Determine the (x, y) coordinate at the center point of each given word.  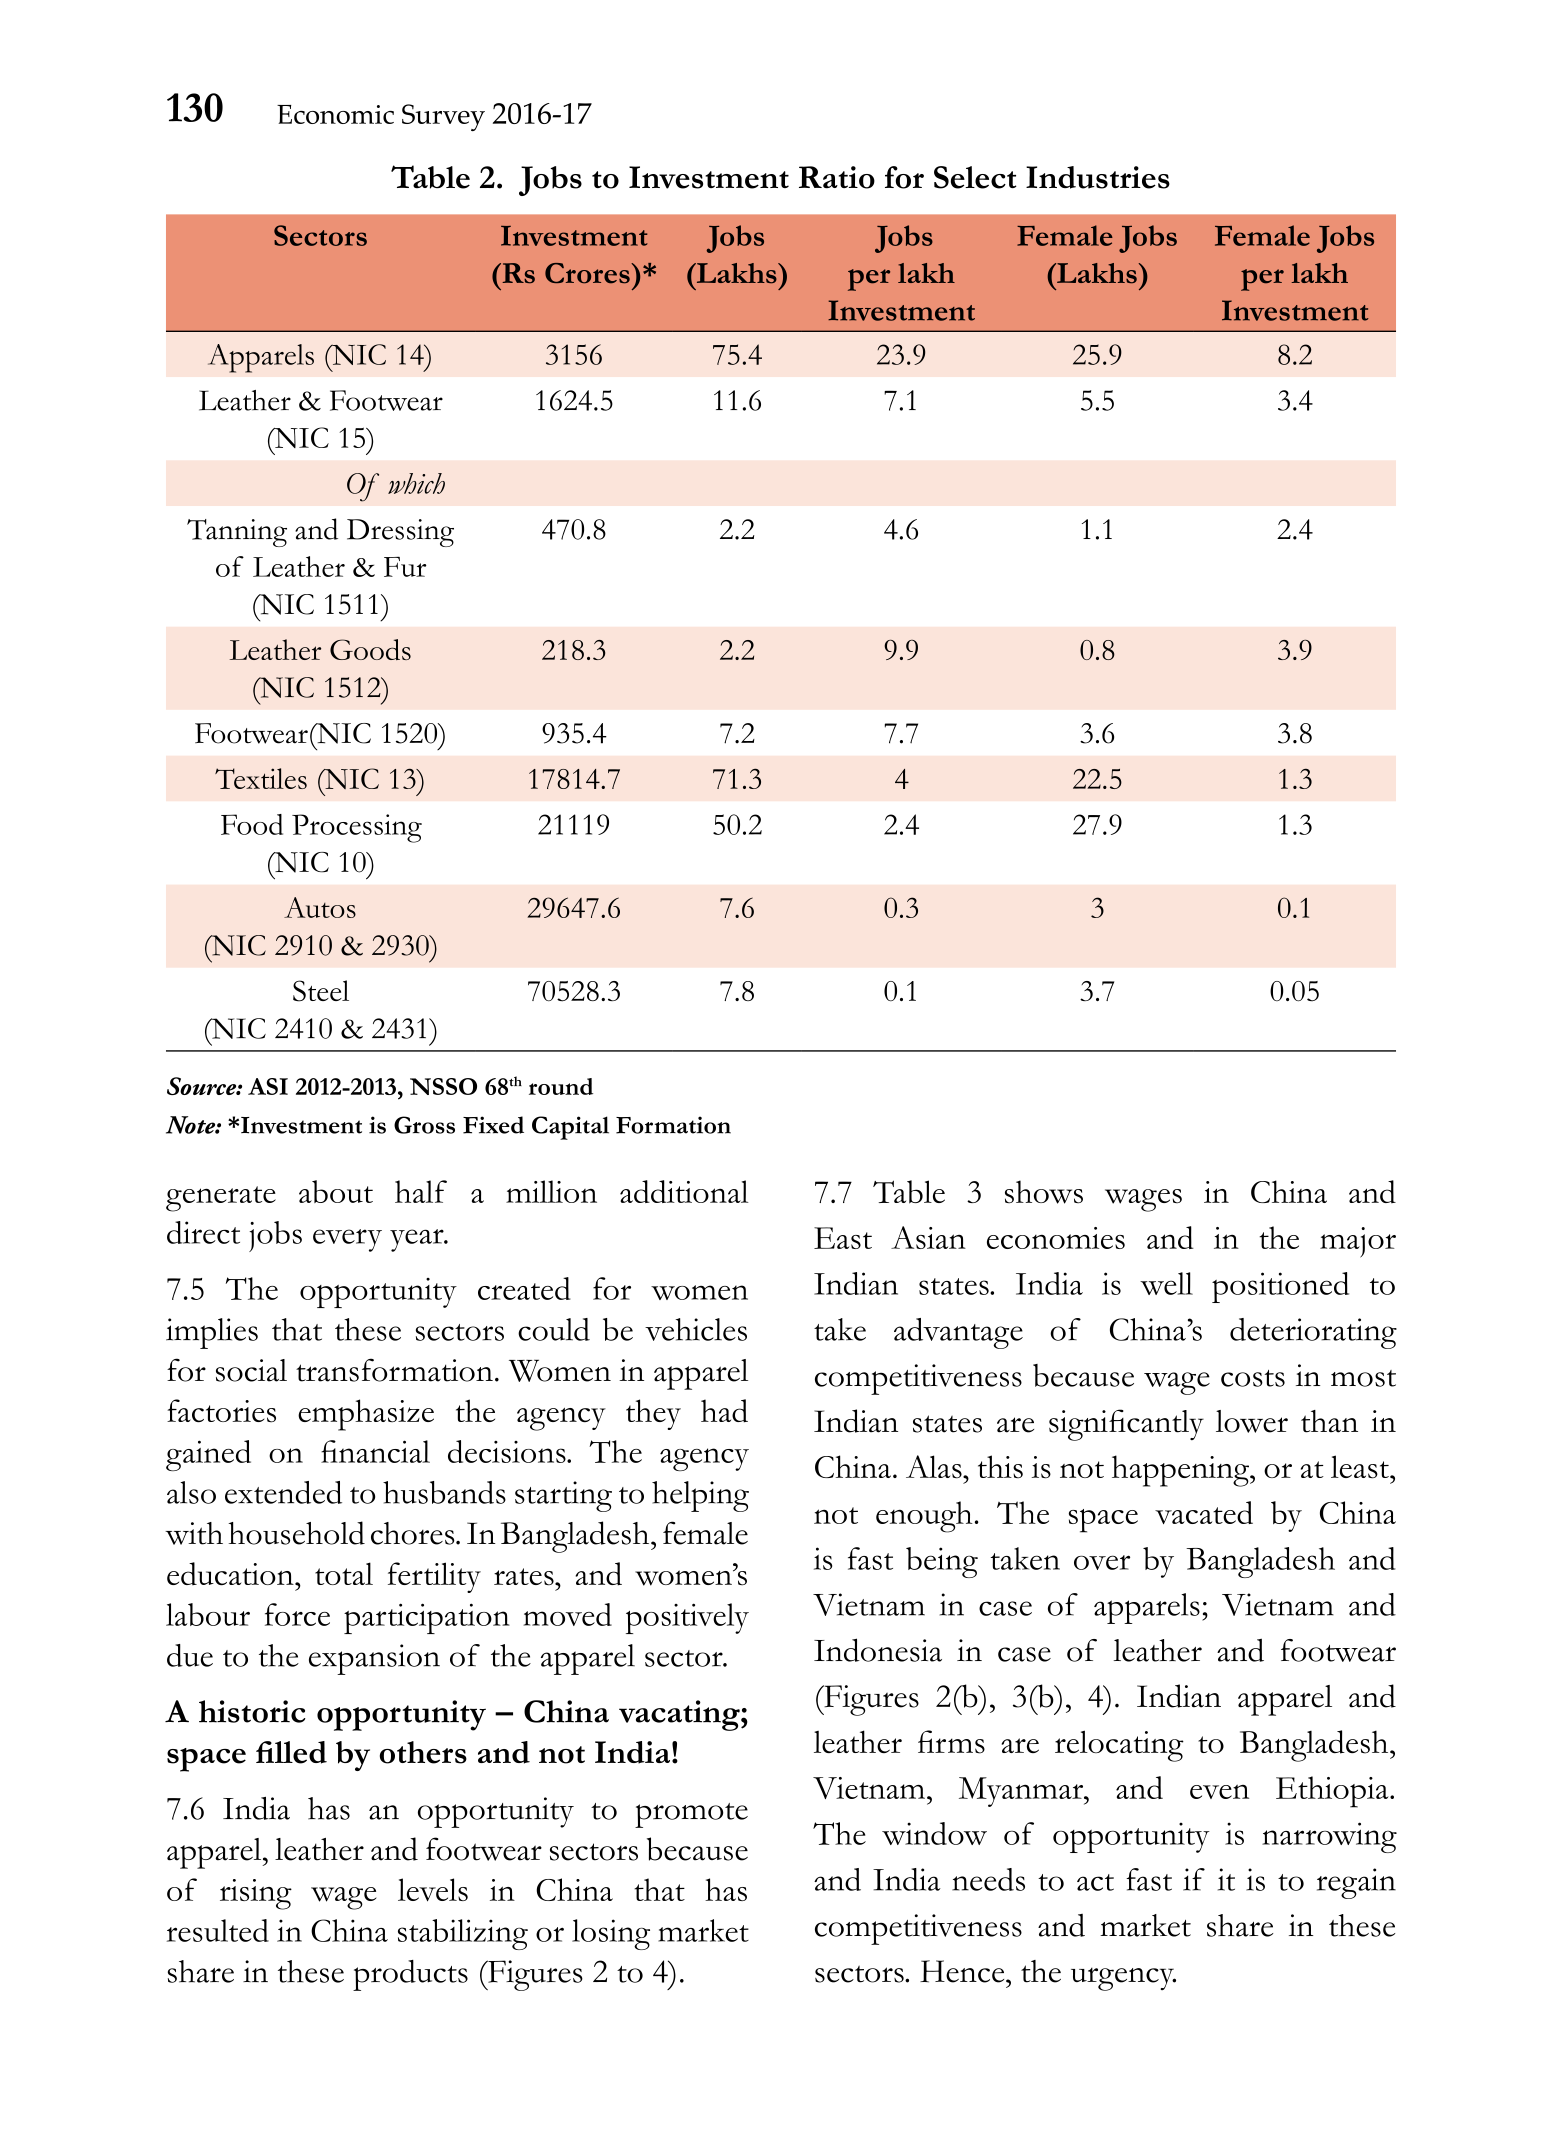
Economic (335, 114)
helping (700, 1496)
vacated (1204, 1512)
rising (256, 1894)
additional (684, 1191)
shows (1044, 1192)
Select (975, 177)
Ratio (837, 177)
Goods (370, 649)
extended (283, 1492)
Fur (405, 566)
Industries (1098, 177)
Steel (321, 991)
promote (691, 1815)
